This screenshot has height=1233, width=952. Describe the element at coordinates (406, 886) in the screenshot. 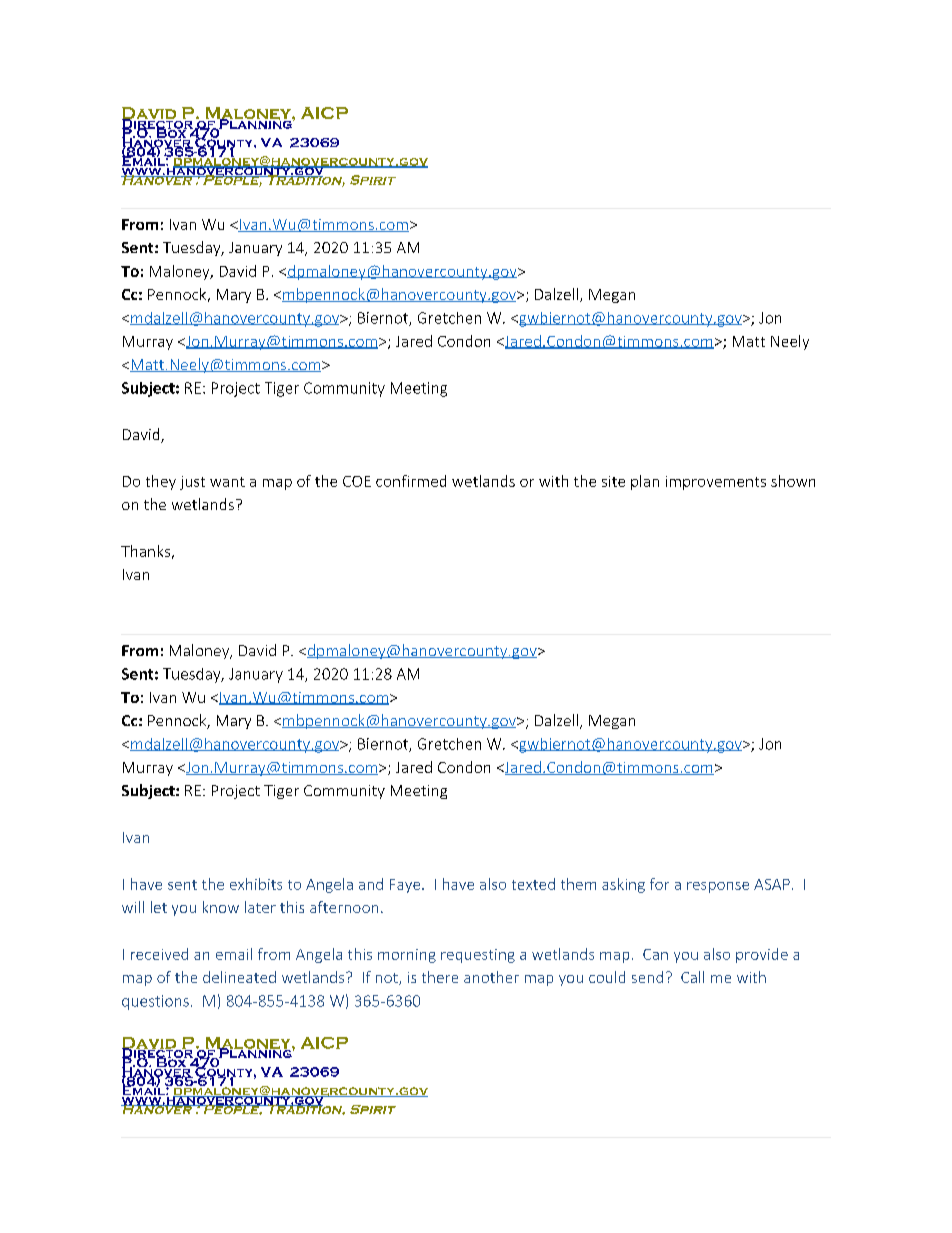

I see `Faye` at that location.
